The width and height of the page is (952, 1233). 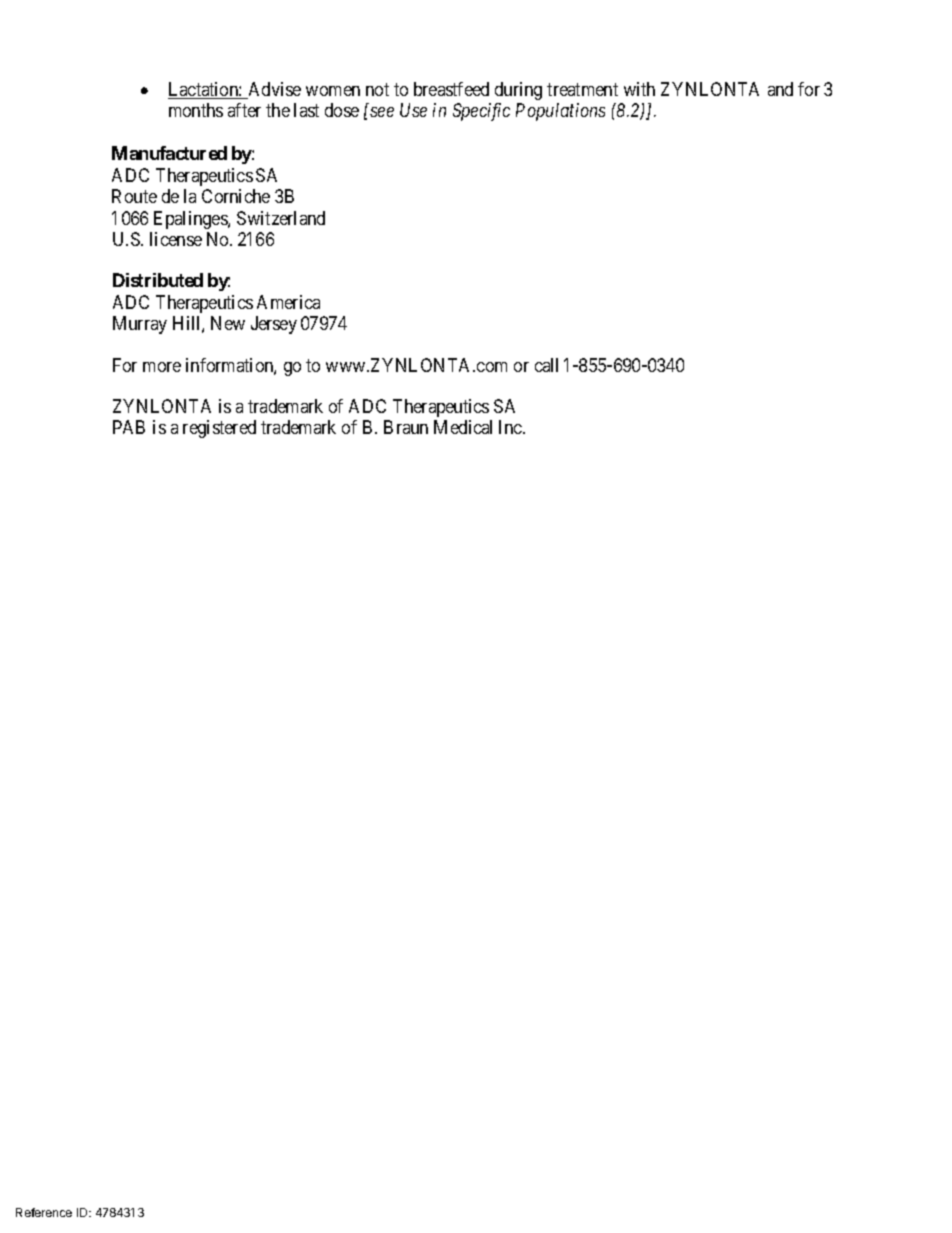 What do you see at coordinates (560, 112) in the page?
I see `Populations` at bounding box center [560, 112].
